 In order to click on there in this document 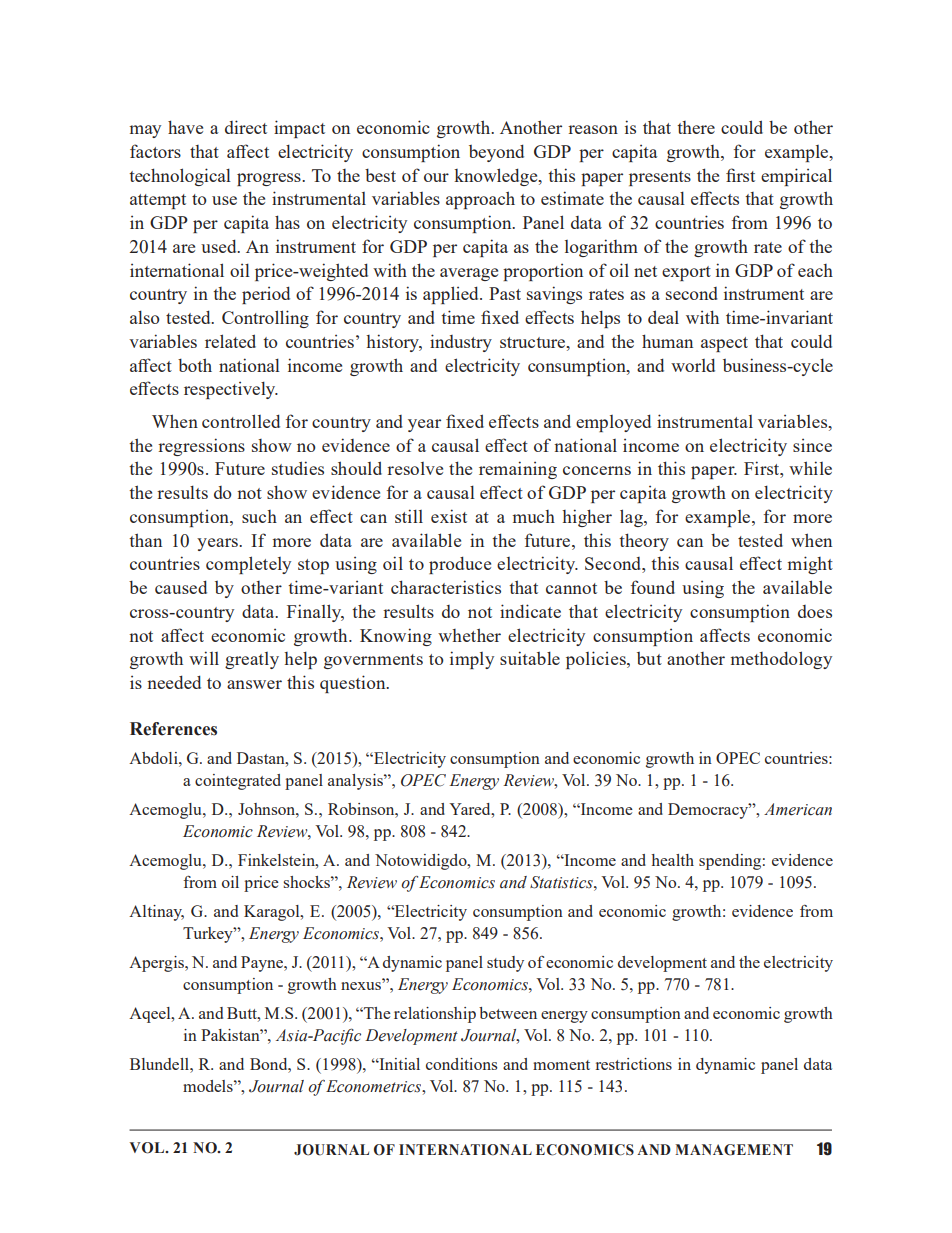, I will do `click(696, 127)`.
